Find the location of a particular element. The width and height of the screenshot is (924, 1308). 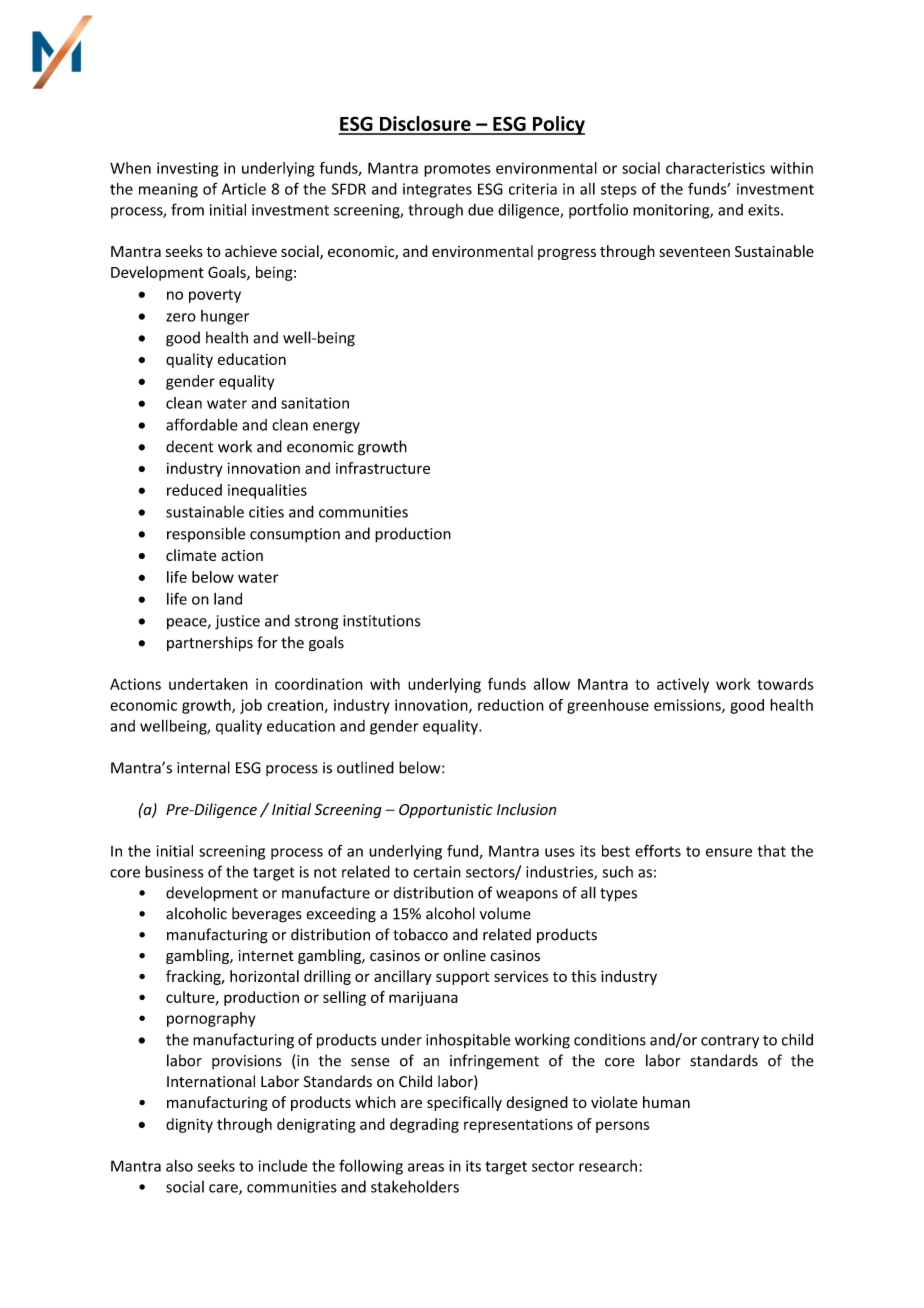

internal is located at coordinates (203, 767).
